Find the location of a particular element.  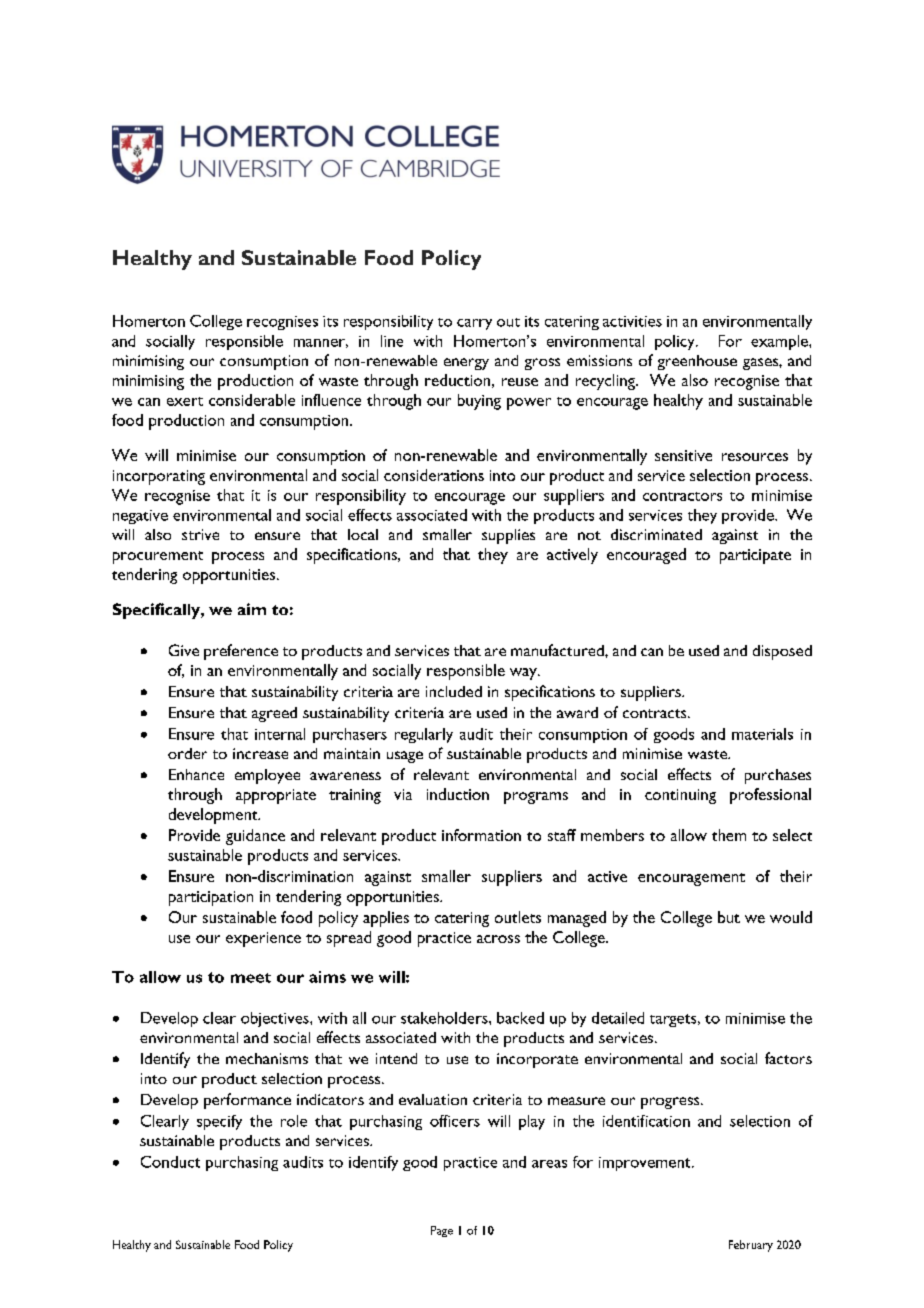

considerable is located at coordinates (252, 400).
